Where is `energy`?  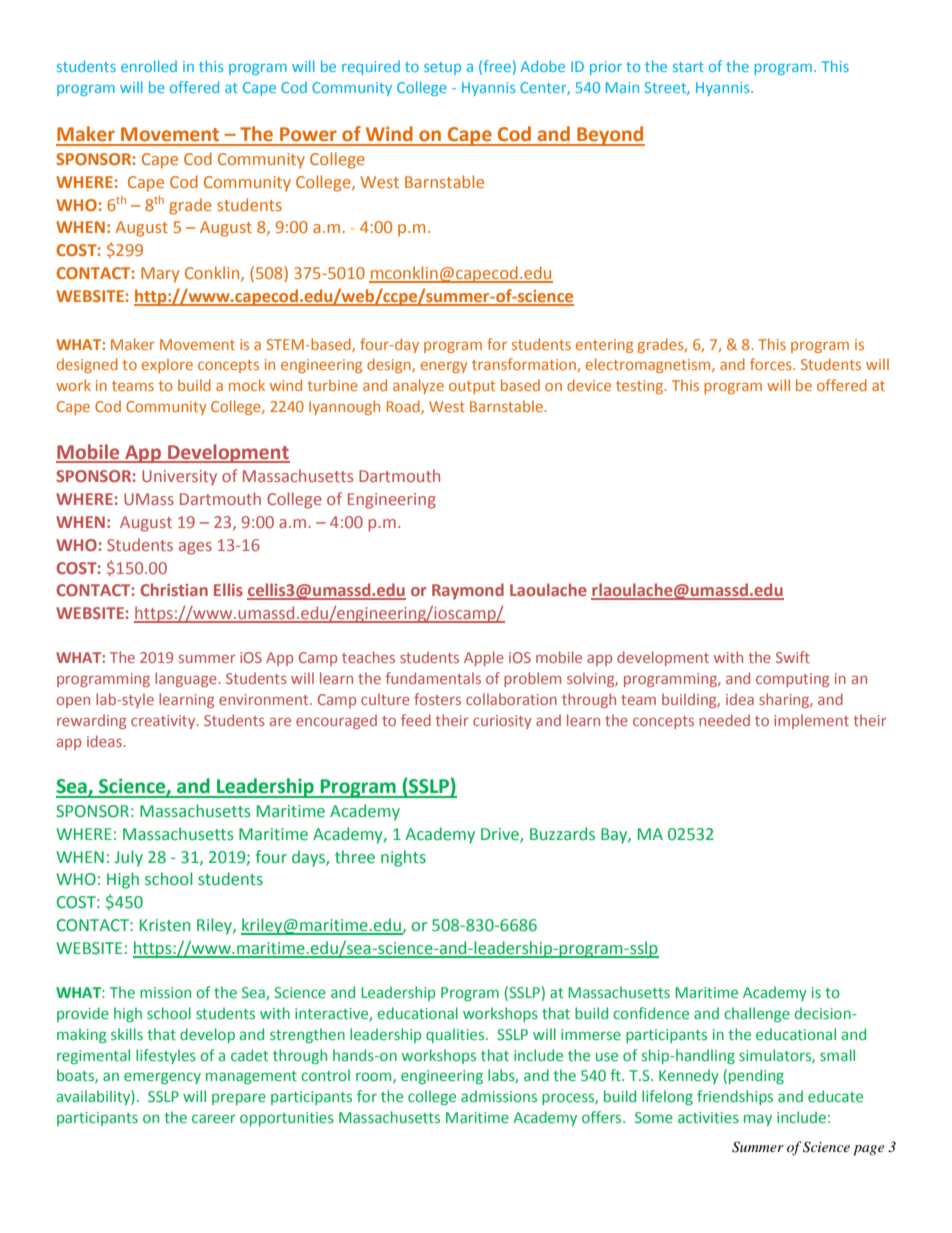
energy is located at coordinates (444, 367).
